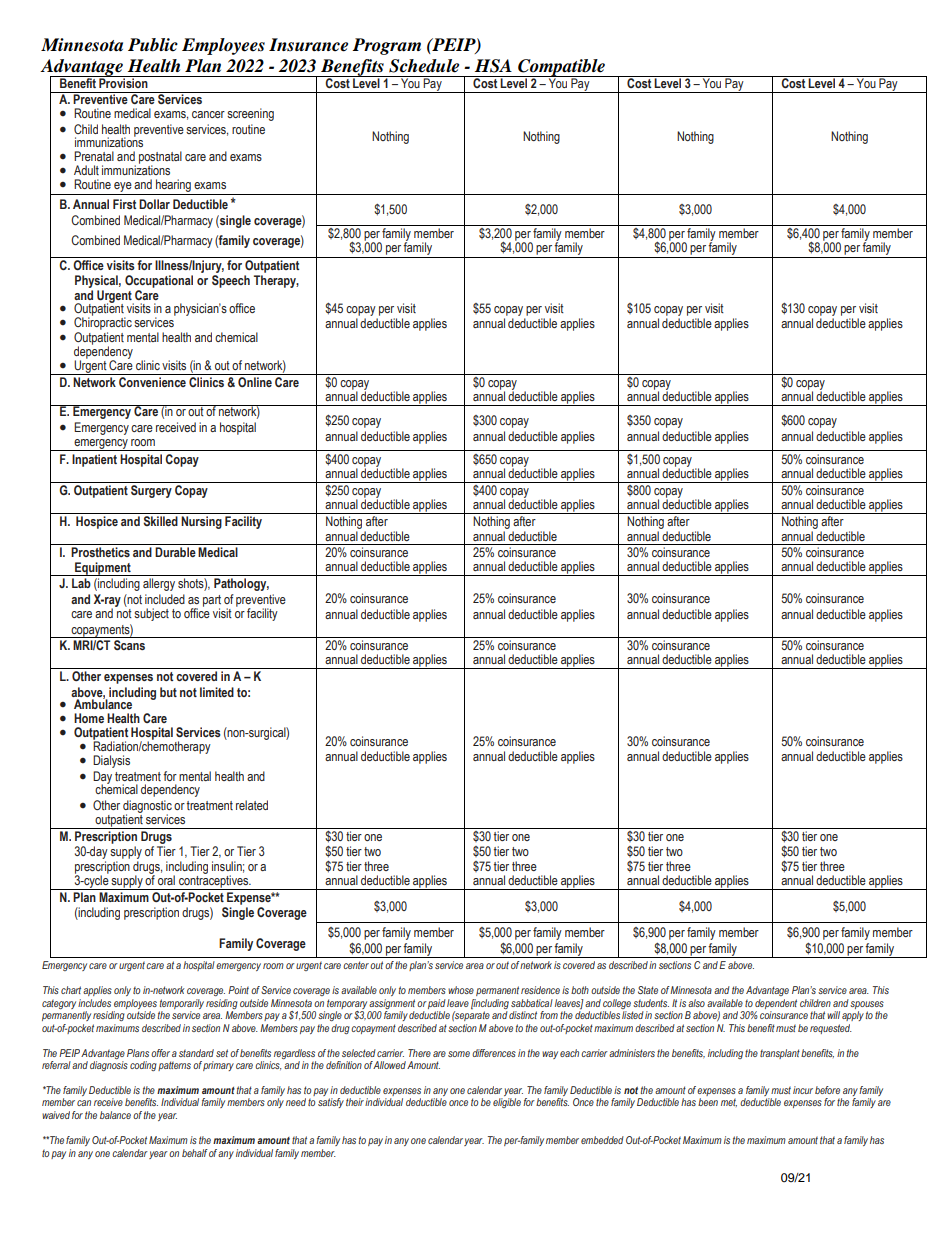 This image has width=952, height=1233. What do you see at coordinates (729, 1102) in the image?
I see `met` at bounding box center [729, 1102].
